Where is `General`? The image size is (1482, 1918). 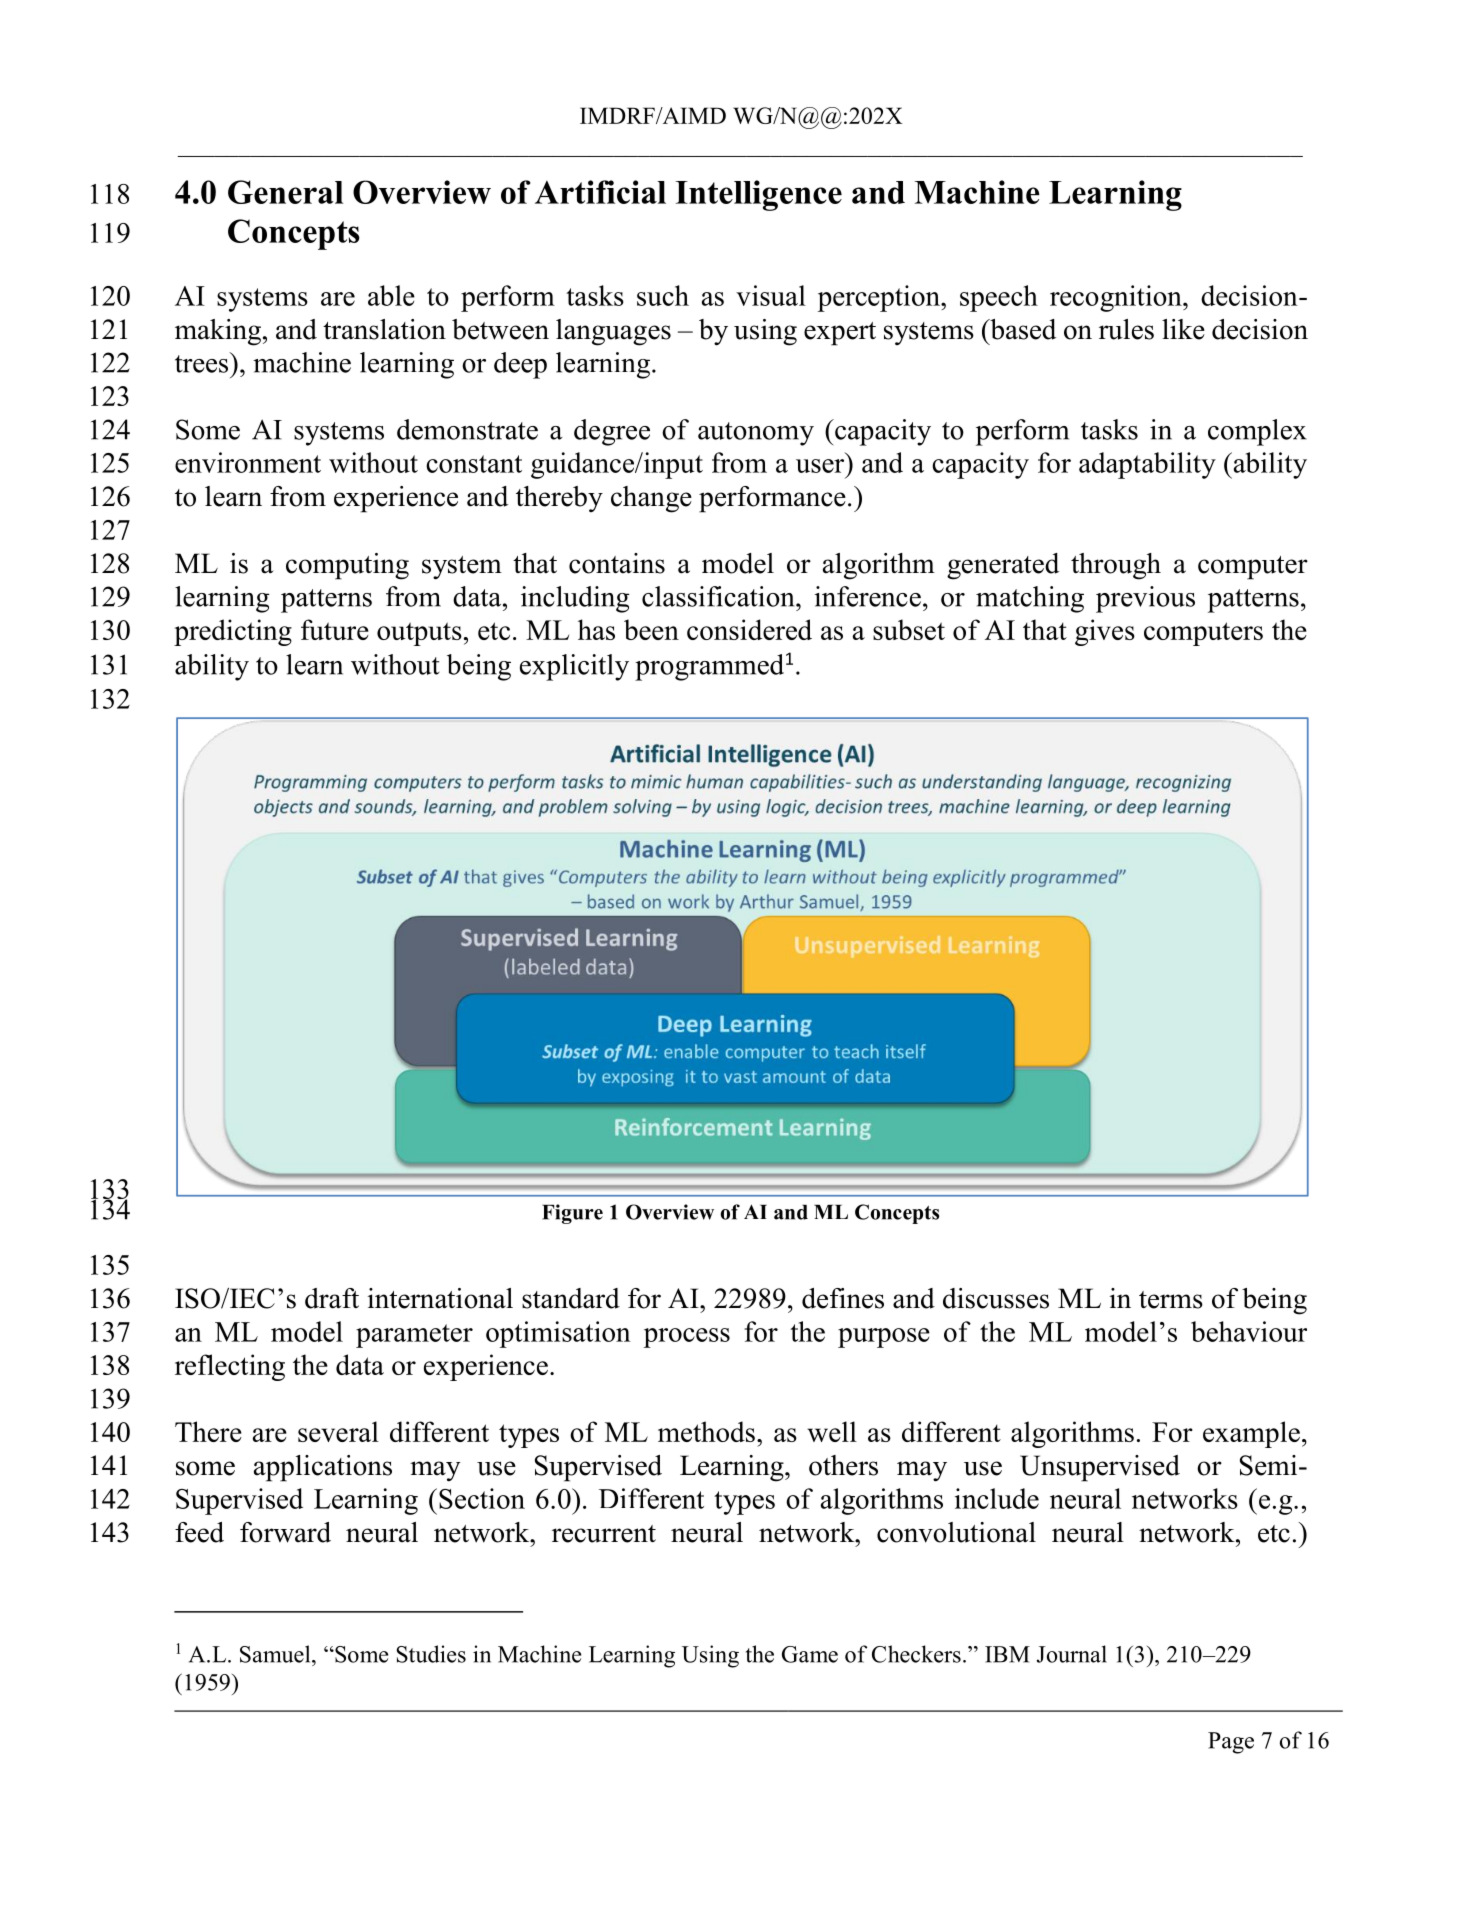 General is located at coordinates (285, 192).
